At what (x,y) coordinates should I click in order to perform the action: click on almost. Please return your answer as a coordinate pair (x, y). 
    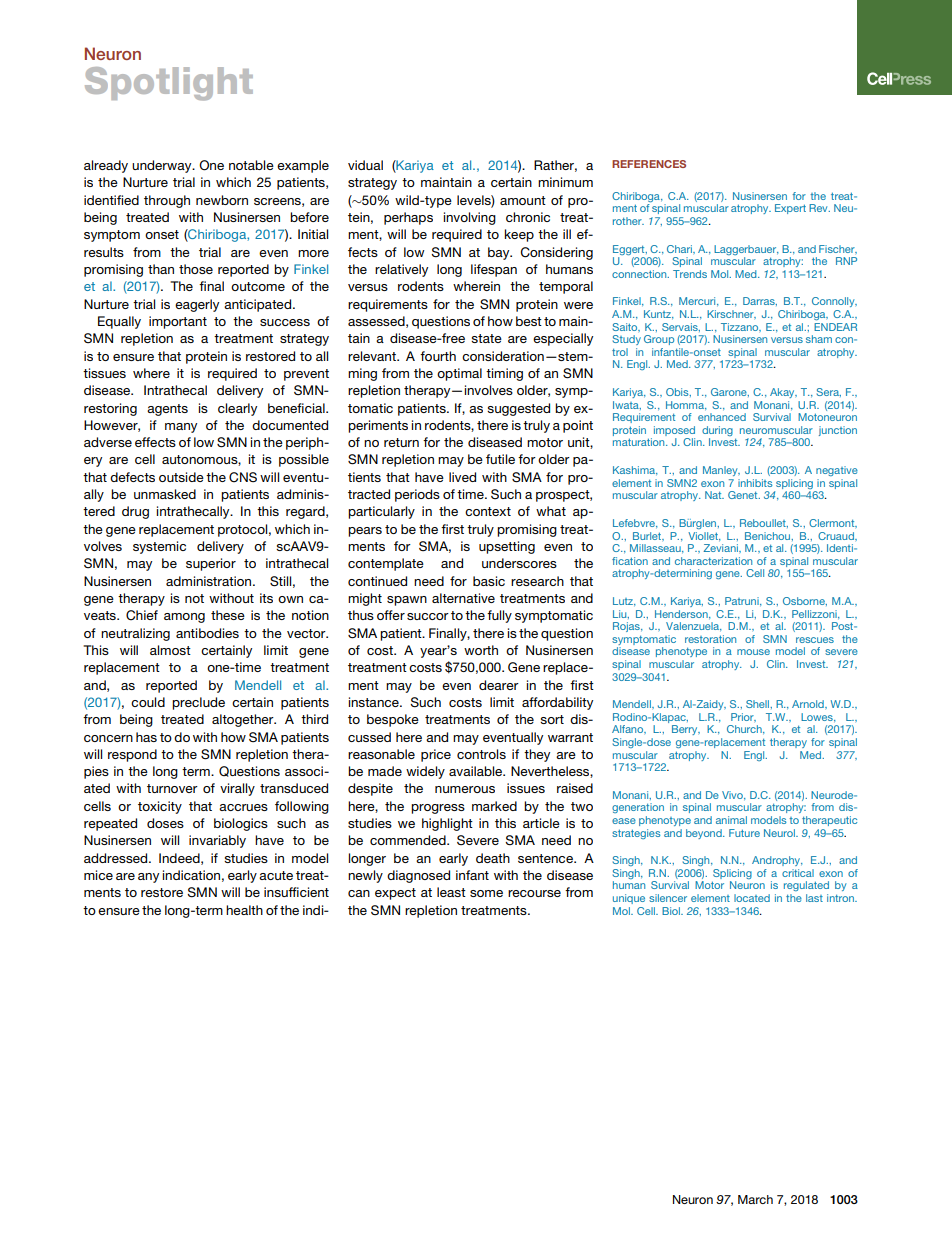
    Looking at the image, I should click on (170, 650).
